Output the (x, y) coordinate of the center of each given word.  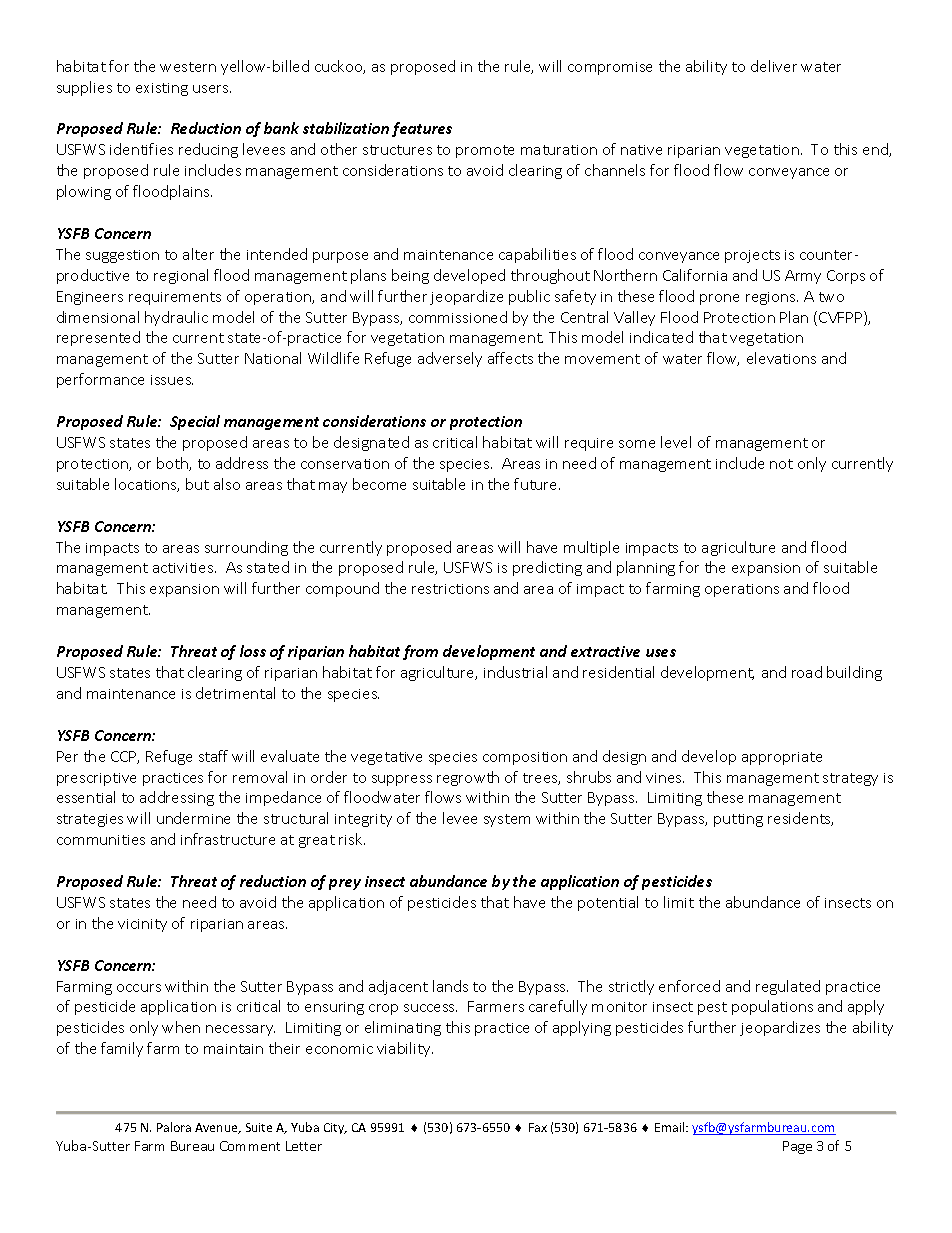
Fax (538, 1127)
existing (162, 89)
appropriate (782, 758)
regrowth (468, 778)
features (422, 129)
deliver (774, 66)
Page (797, 1147)
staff (213, 756)
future (537, 484)
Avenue (217, 1128)
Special (195, 422)
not (781, 464)
